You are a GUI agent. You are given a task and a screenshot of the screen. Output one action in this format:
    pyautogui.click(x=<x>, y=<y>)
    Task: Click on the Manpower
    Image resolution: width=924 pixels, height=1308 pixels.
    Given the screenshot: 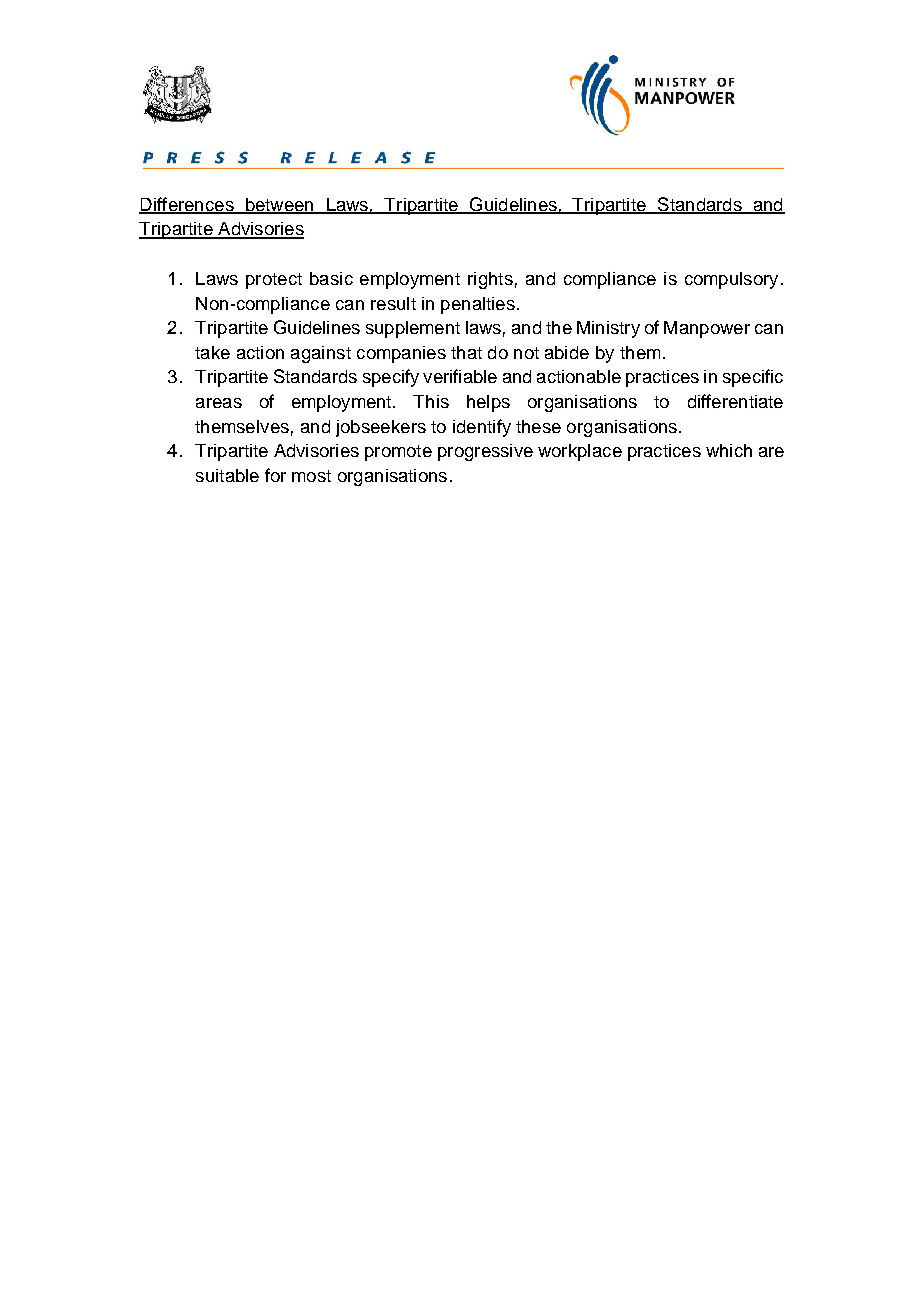 What is the action you would take?
    pyautogui.click(x=707, y=329)
